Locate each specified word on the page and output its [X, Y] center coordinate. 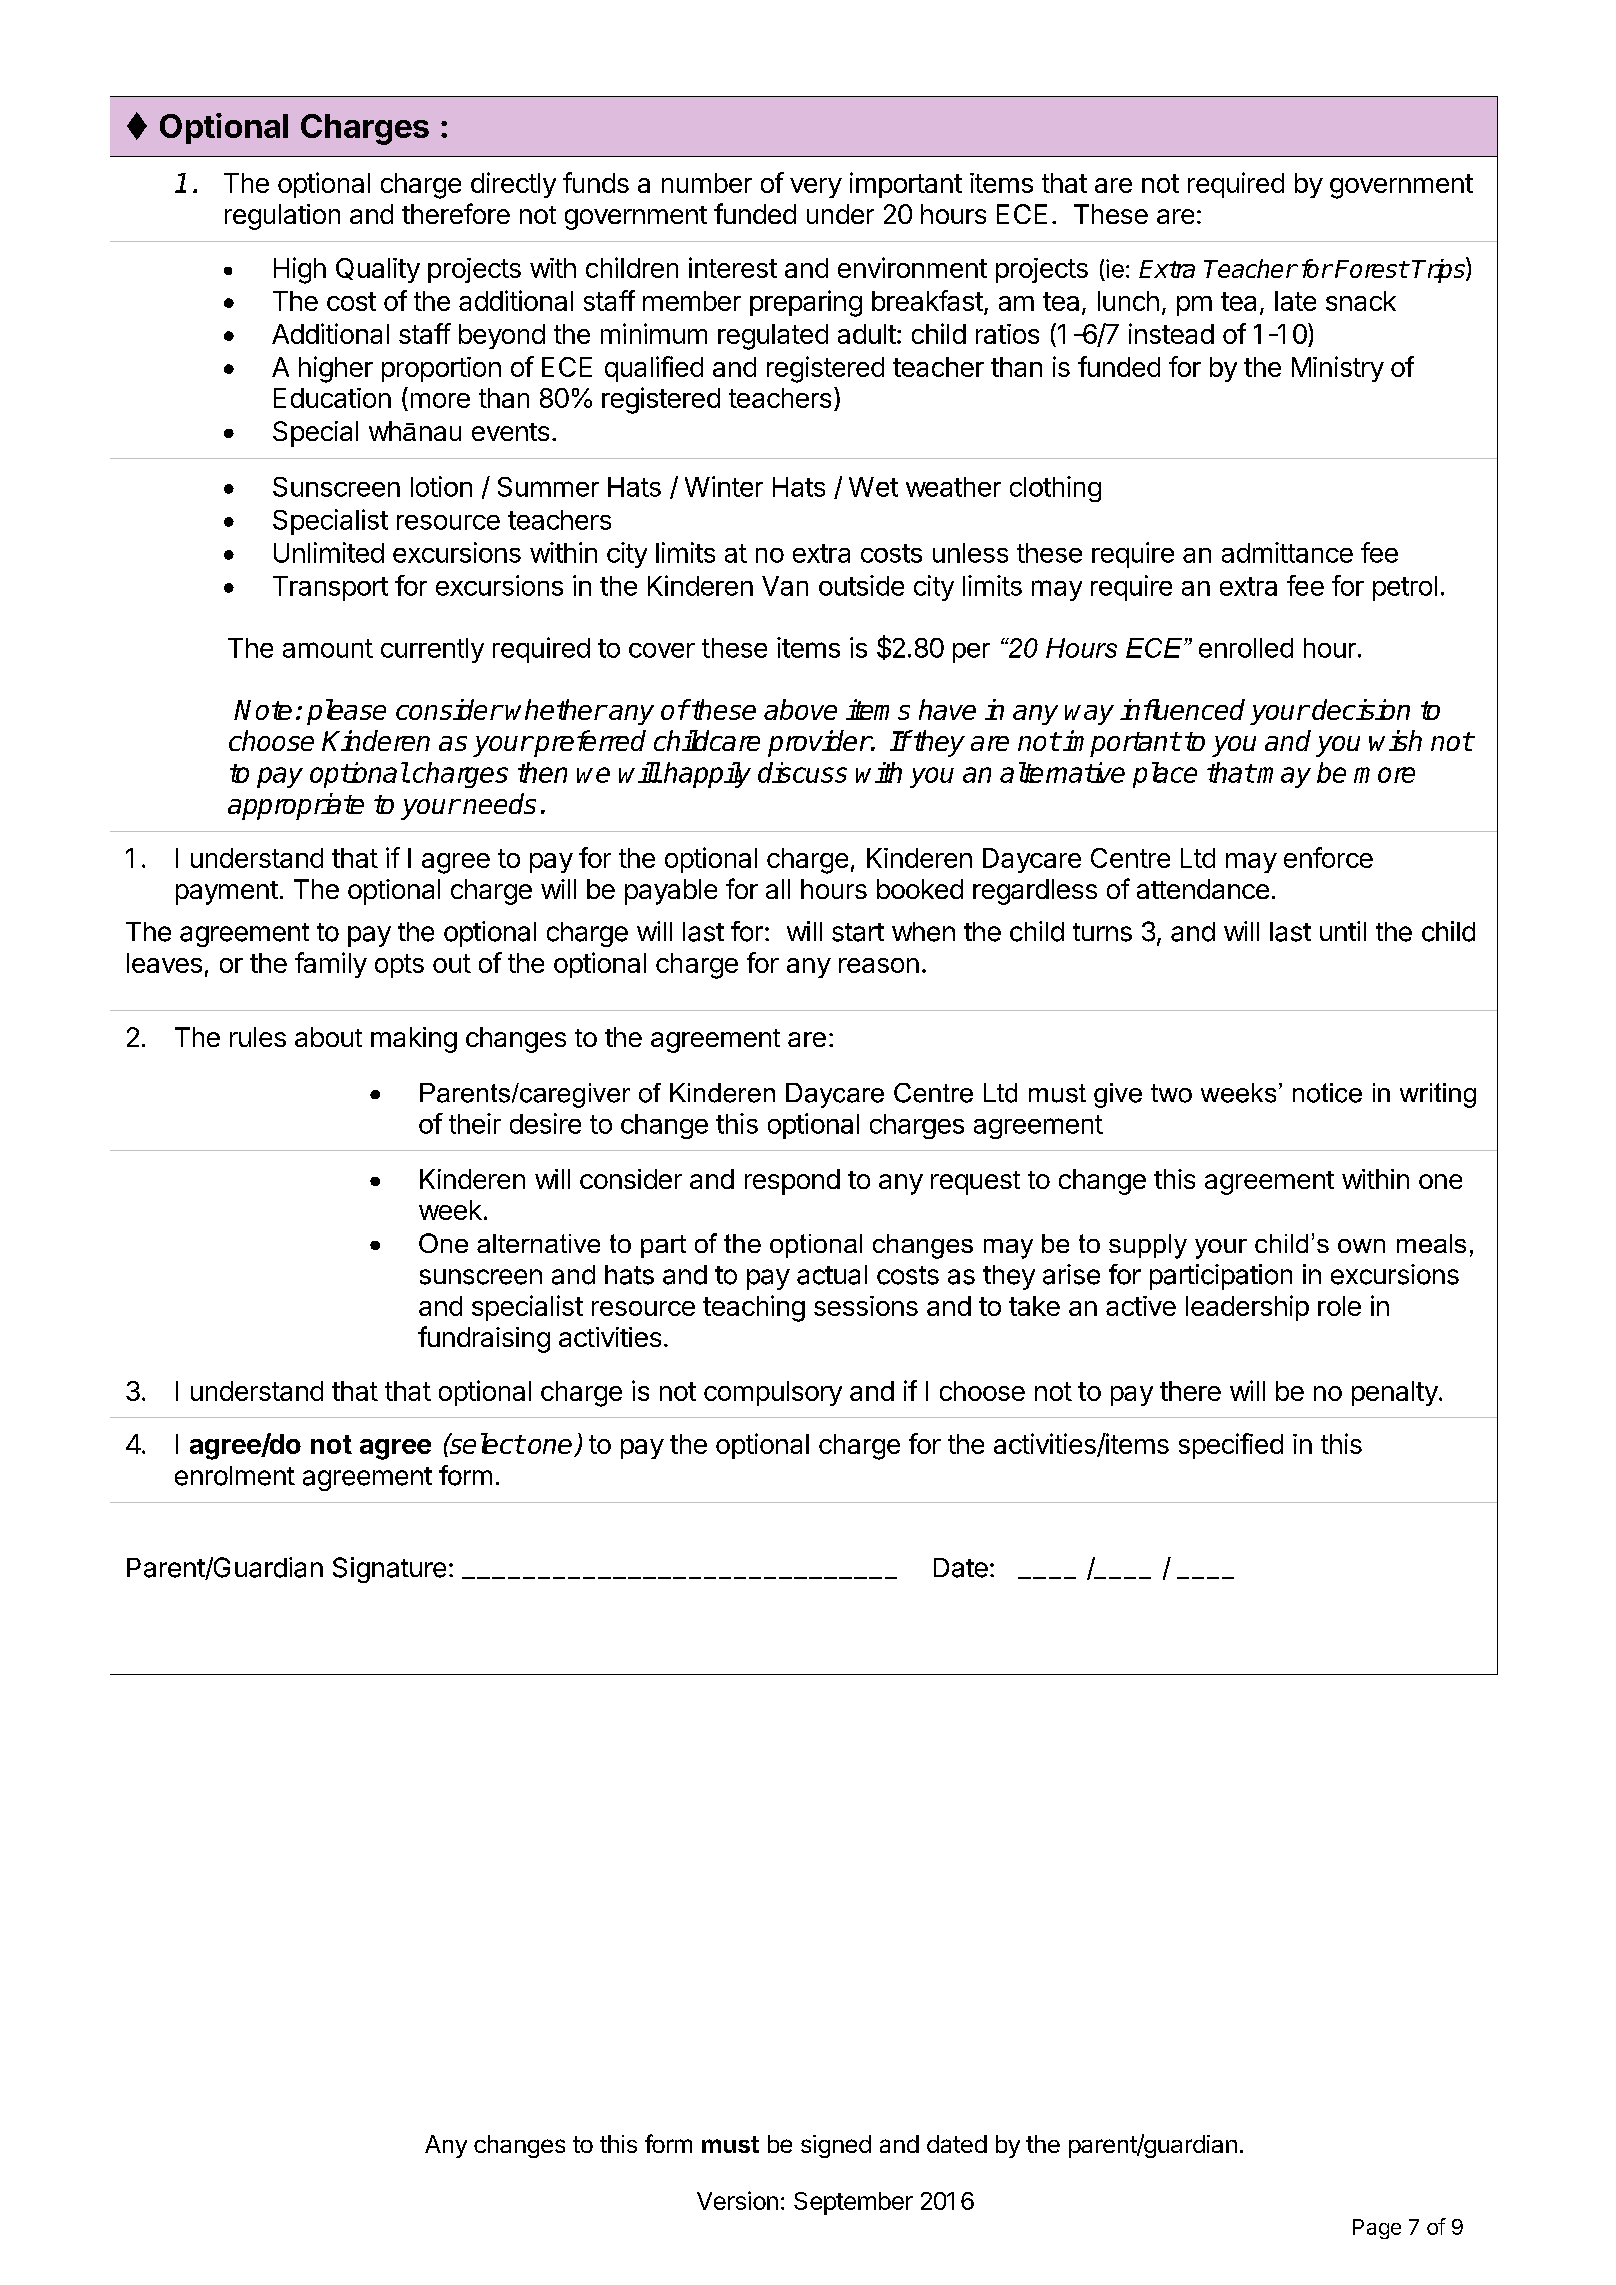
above [800, 709]
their [475, 1123]
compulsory [773, 1393]
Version [737, 2200]
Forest [1371, 269]
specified [1231, 1446]
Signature [389, 1570]
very [816, 188]
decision [1361, 709]
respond [792, 1182]
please [346, 712]
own [1361, 1246]
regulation [282, 217]
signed [836, 2146]
